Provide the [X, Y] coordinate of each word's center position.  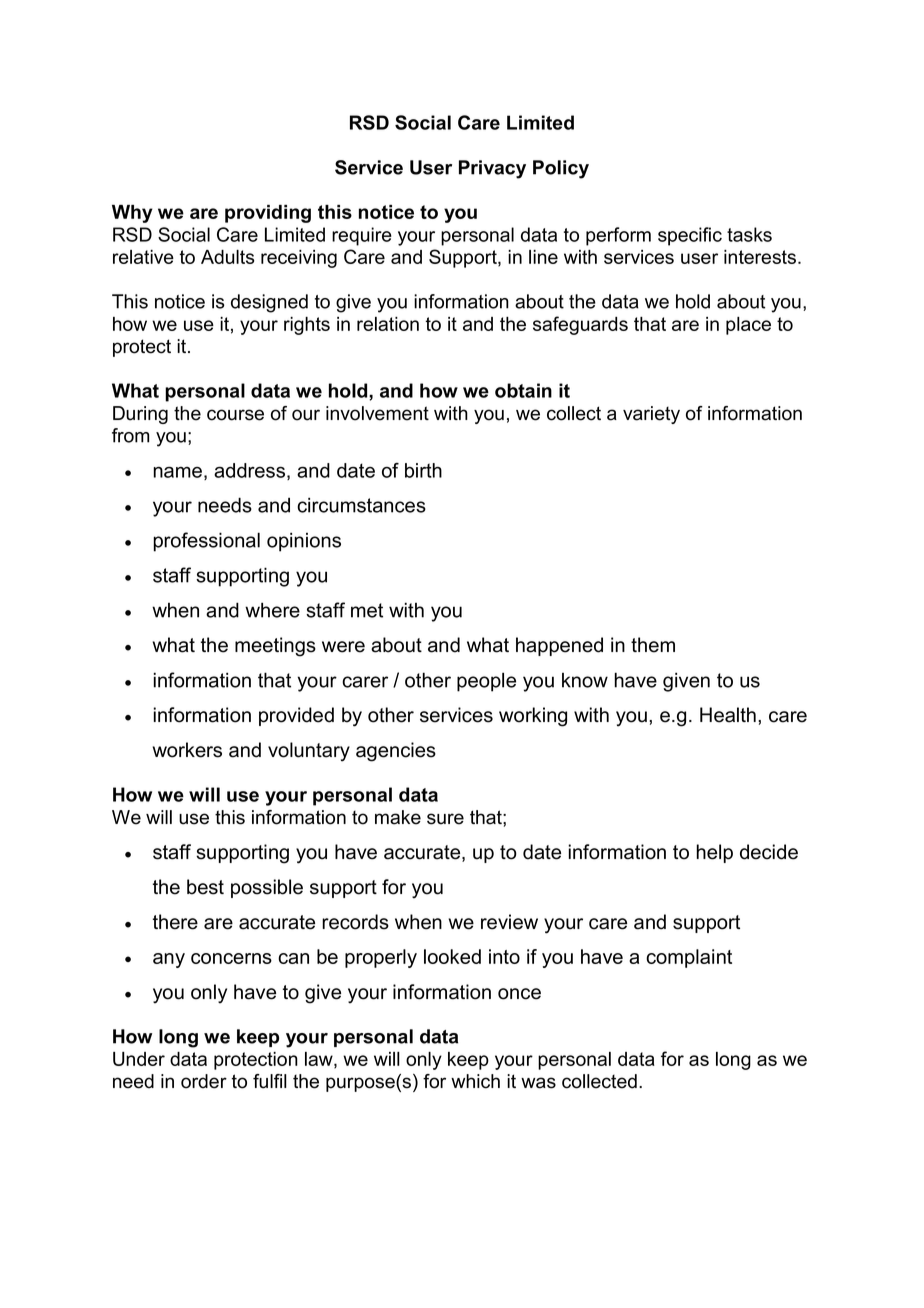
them [653, 645]
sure [445, 819]
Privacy [492, 169]
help [714, 853]
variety [651, 415]
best [205, 887]
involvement [377, 413]
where [272, 610]
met [367, 610]
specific [690, 236]
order [204, 1081]
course [235, 415]
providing [268, 214]
